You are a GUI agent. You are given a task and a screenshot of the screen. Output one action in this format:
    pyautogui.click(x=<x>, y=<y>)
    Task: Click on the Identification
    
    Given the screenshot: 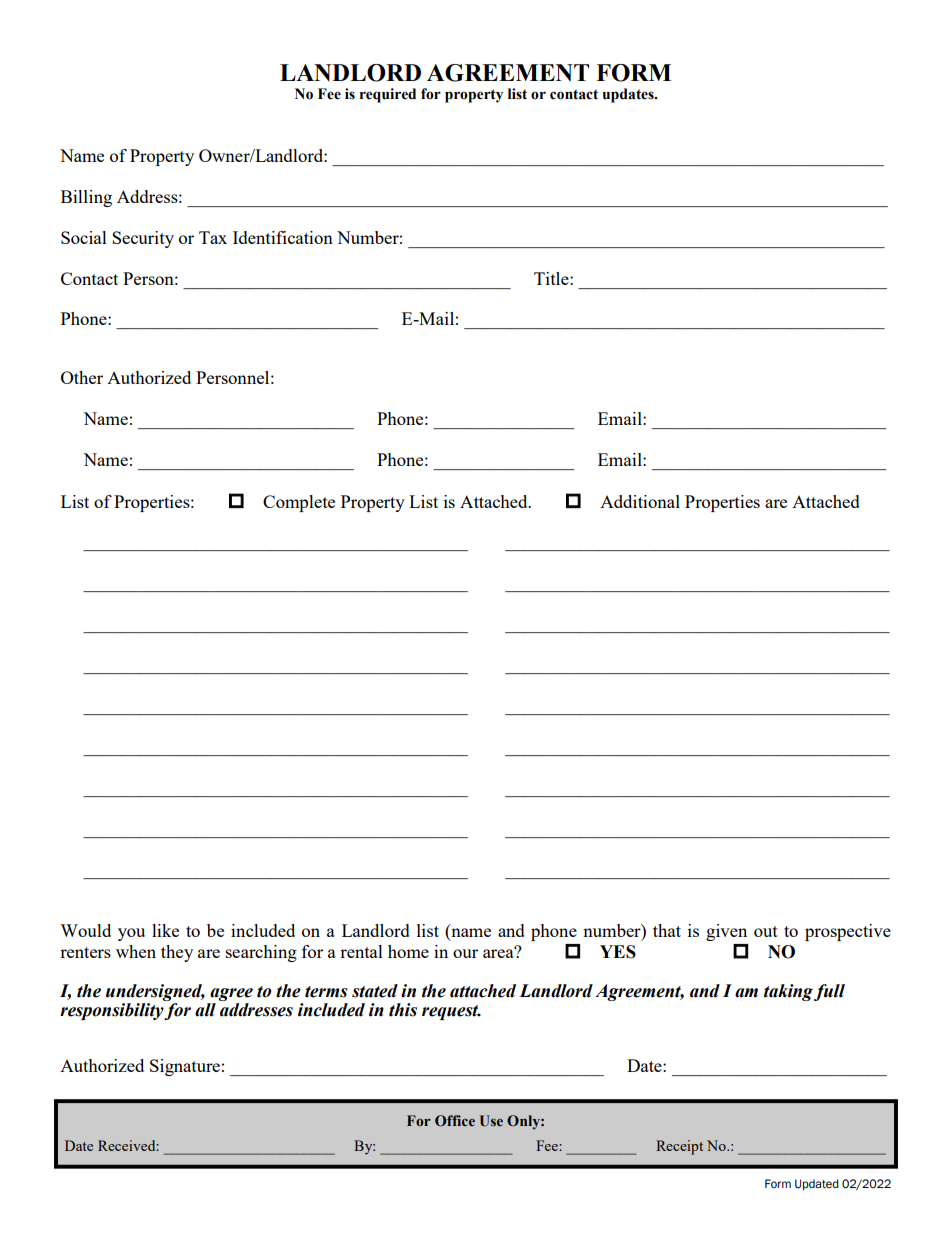 What is the action you would take?
    pyautogui.click(x=283, y=237)
